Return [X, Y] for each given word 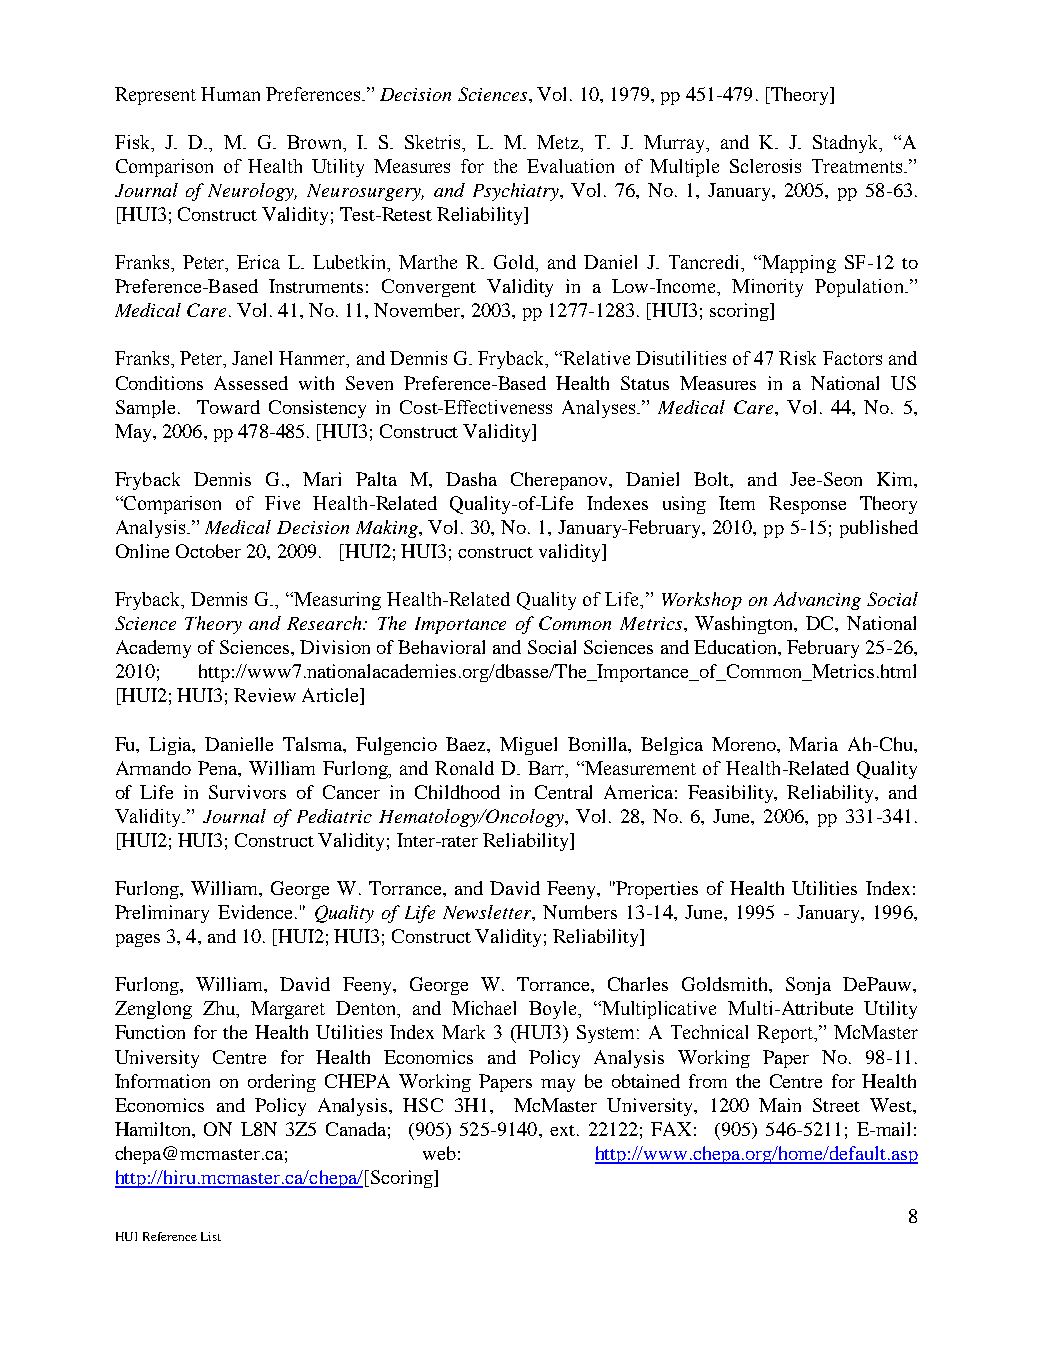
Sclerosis [765, 166]
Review [265, 695]
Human [230, 94]
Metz [559, 142]
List [211, 1236]
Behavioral [441, 647]
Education [736, 647]
